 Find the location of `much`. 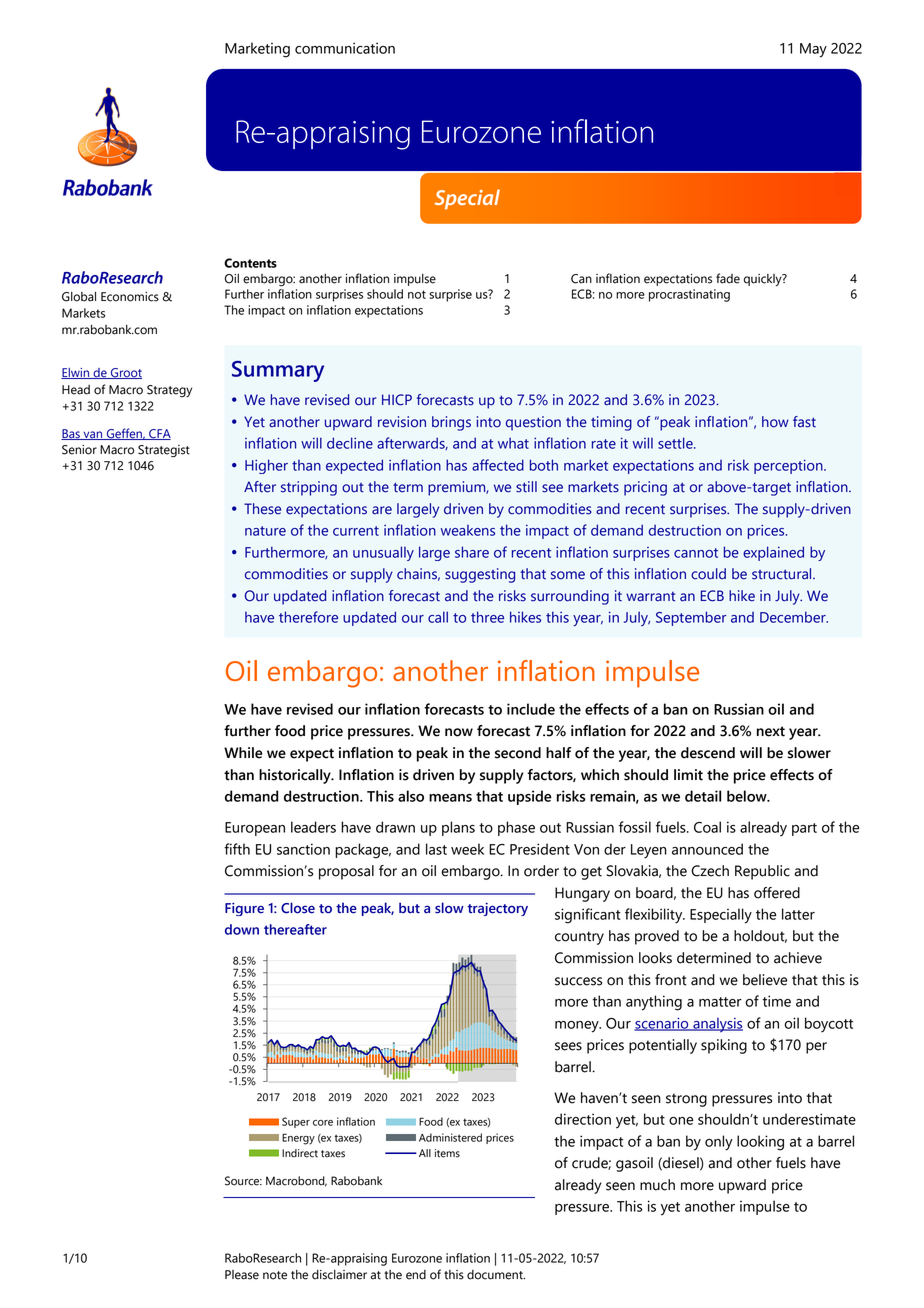

much is located at coordinates (657, 1185).
